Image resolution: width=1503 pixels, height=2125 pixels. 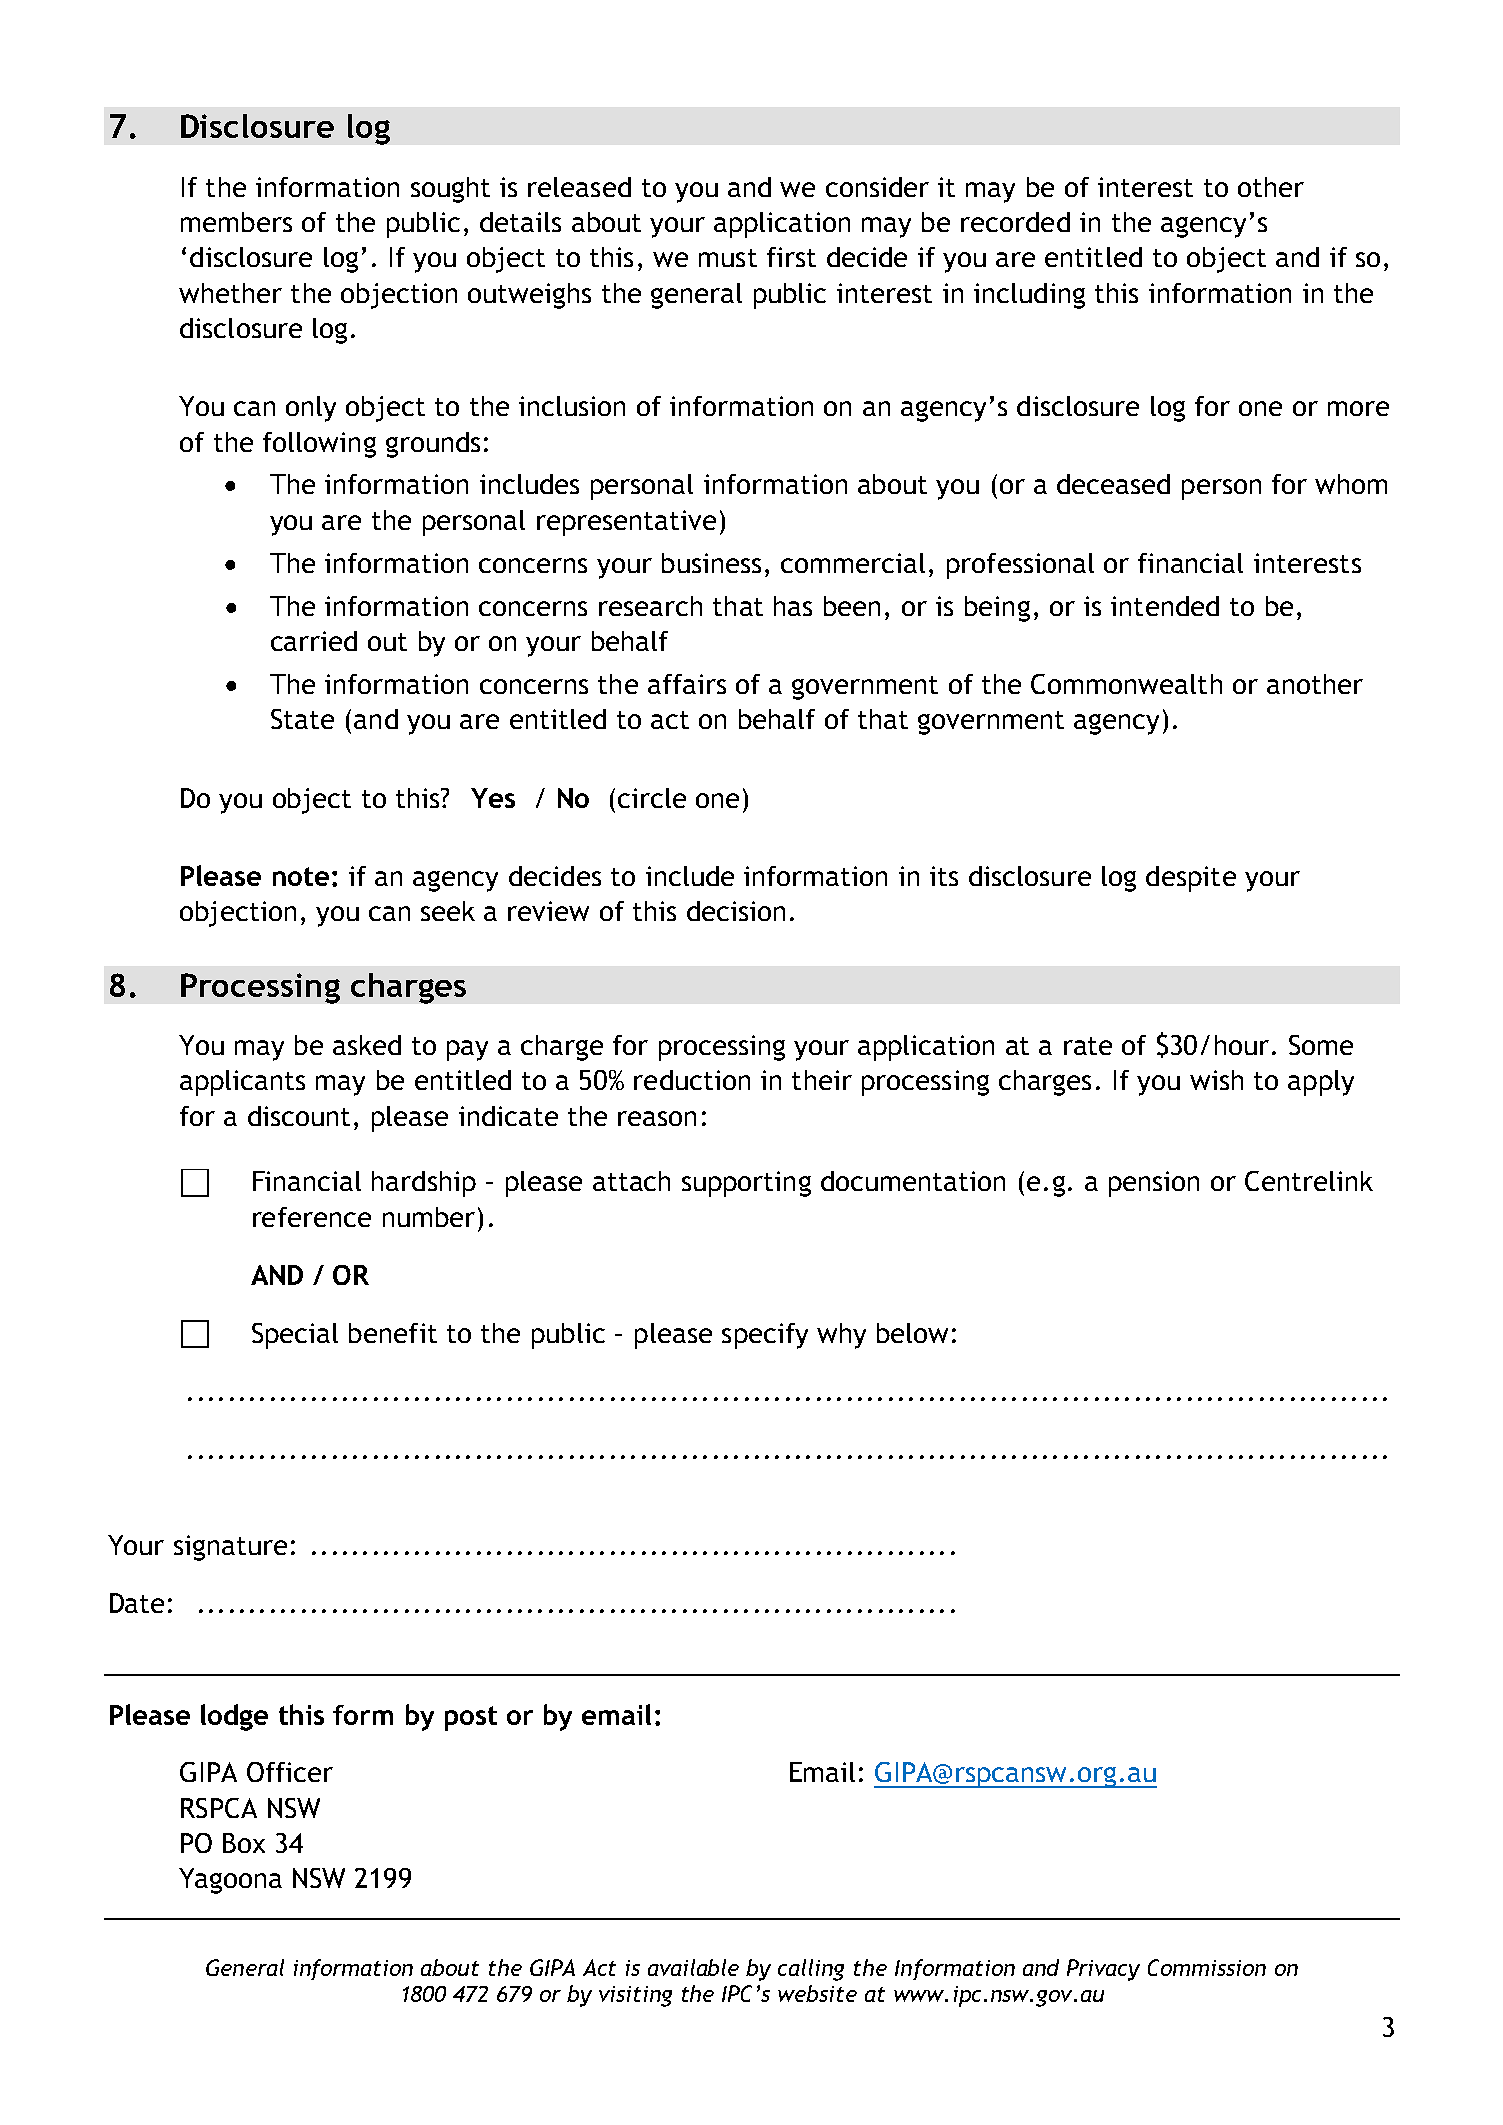 I want to click on must, so click(x=728, y=258).
